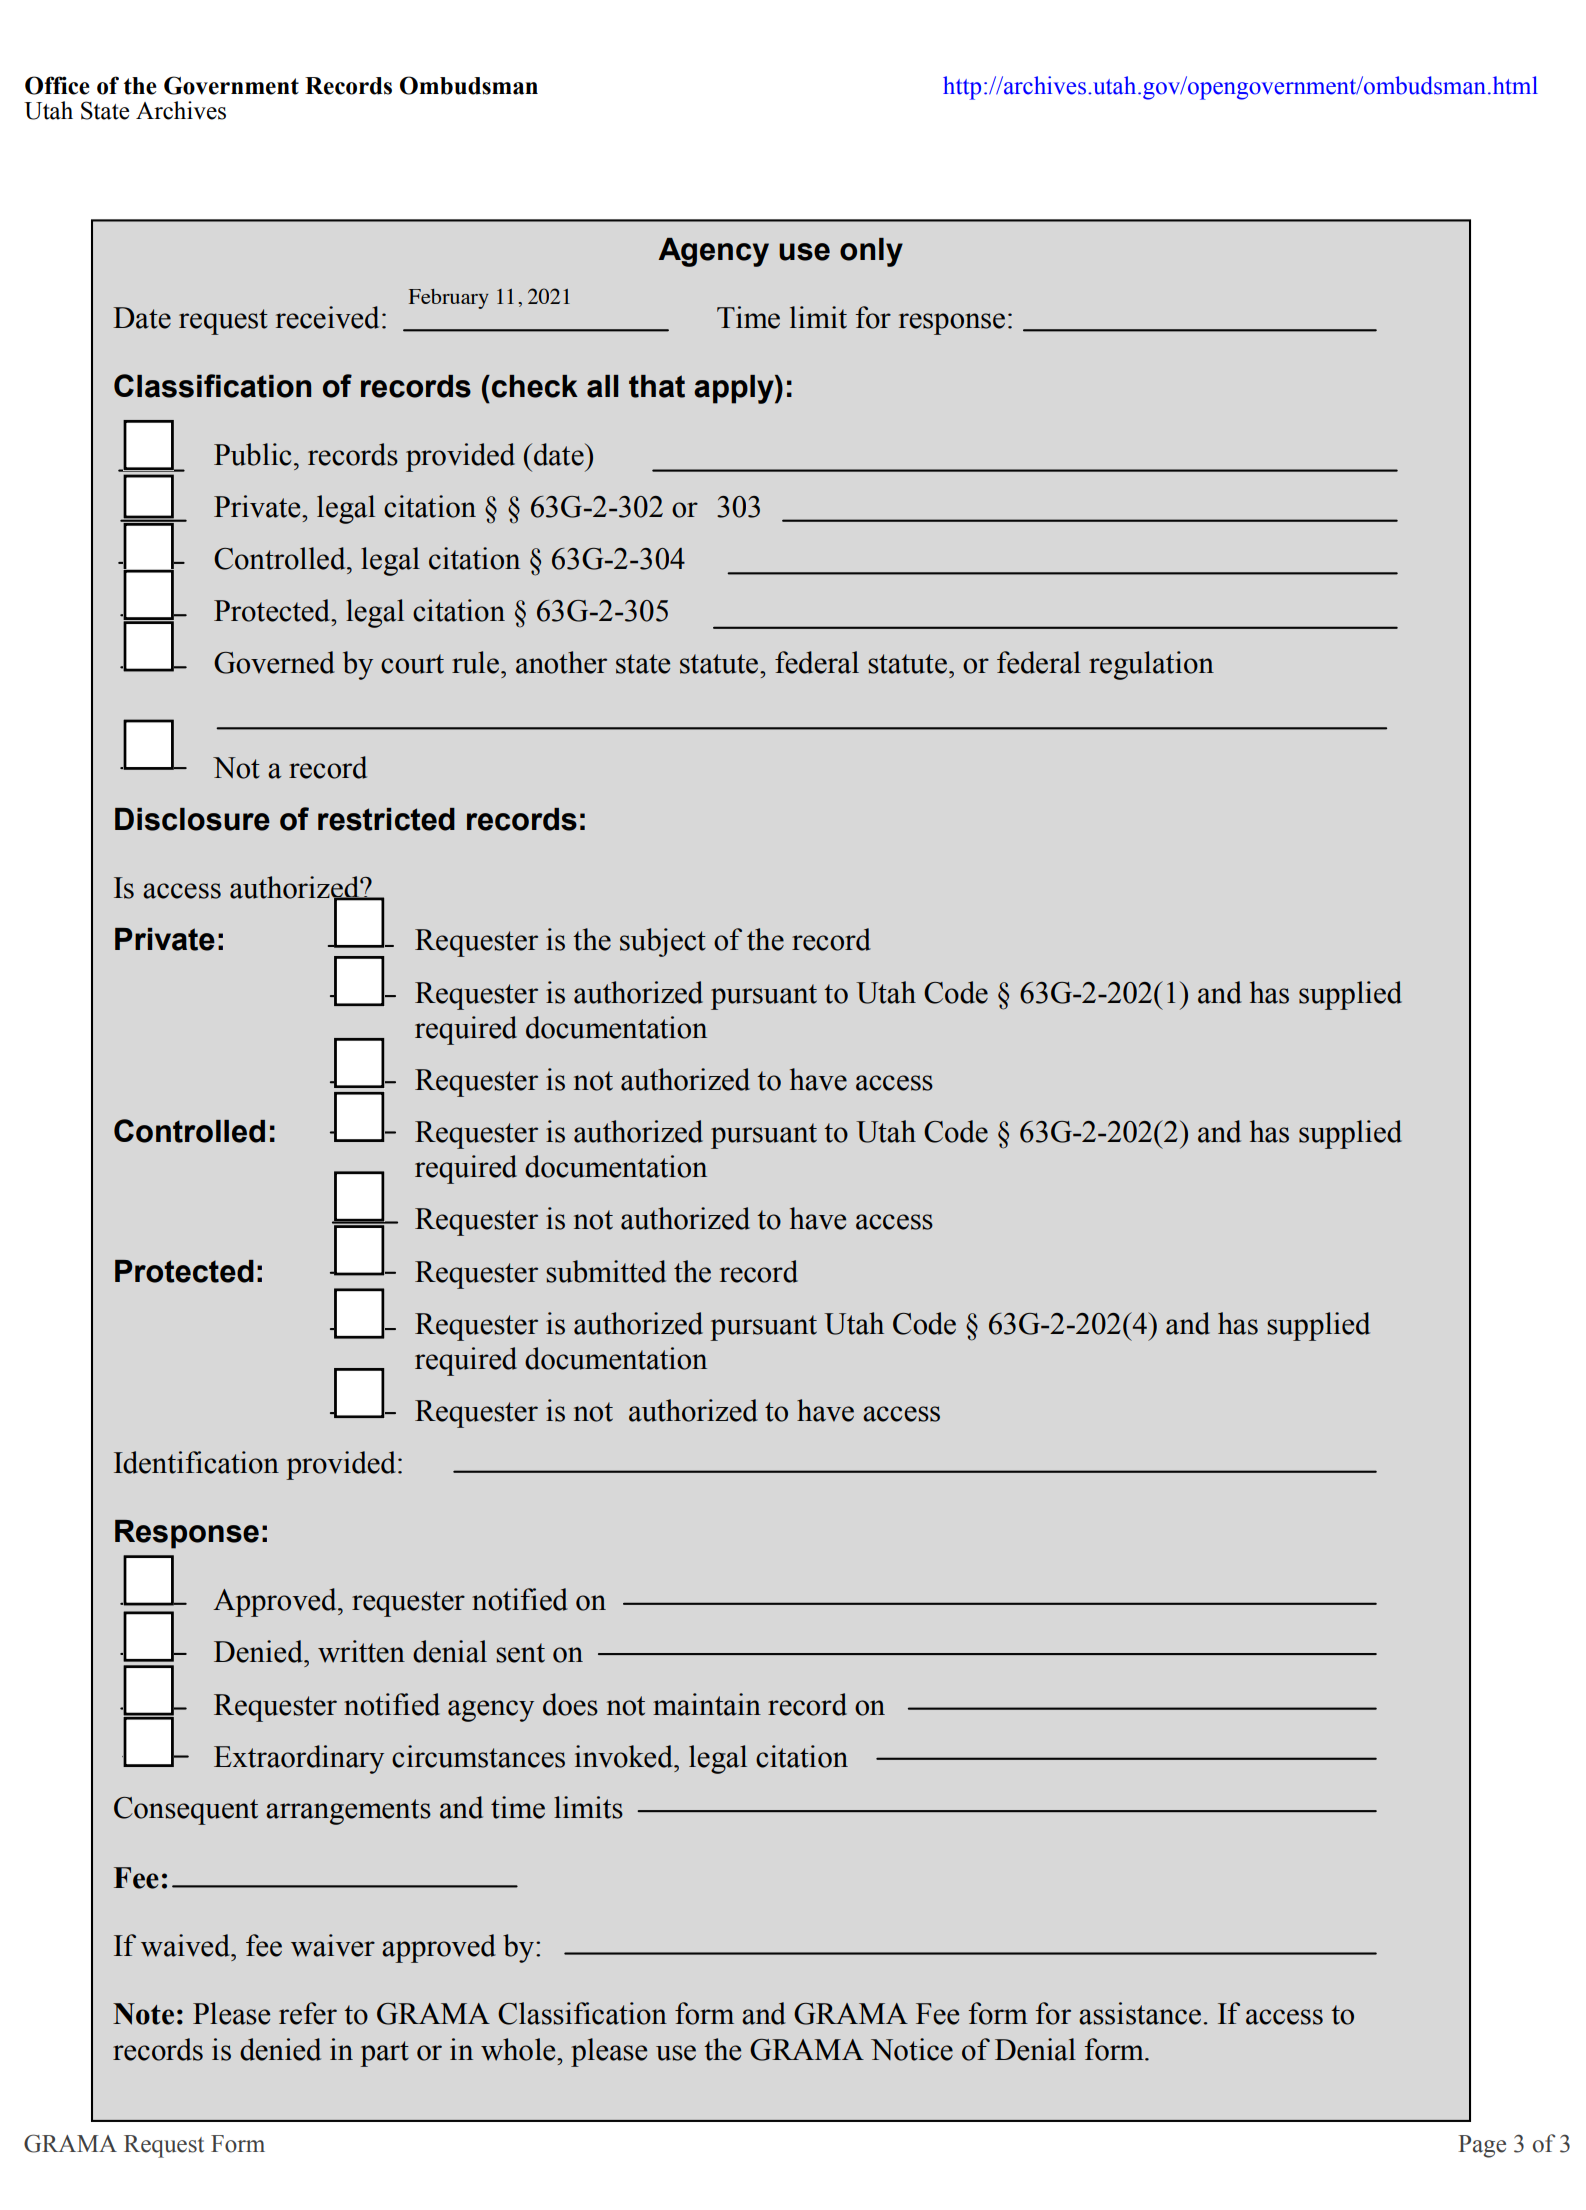  Describe the element at coordinates (308, 2013) in the image. I see `refer` at that location.
